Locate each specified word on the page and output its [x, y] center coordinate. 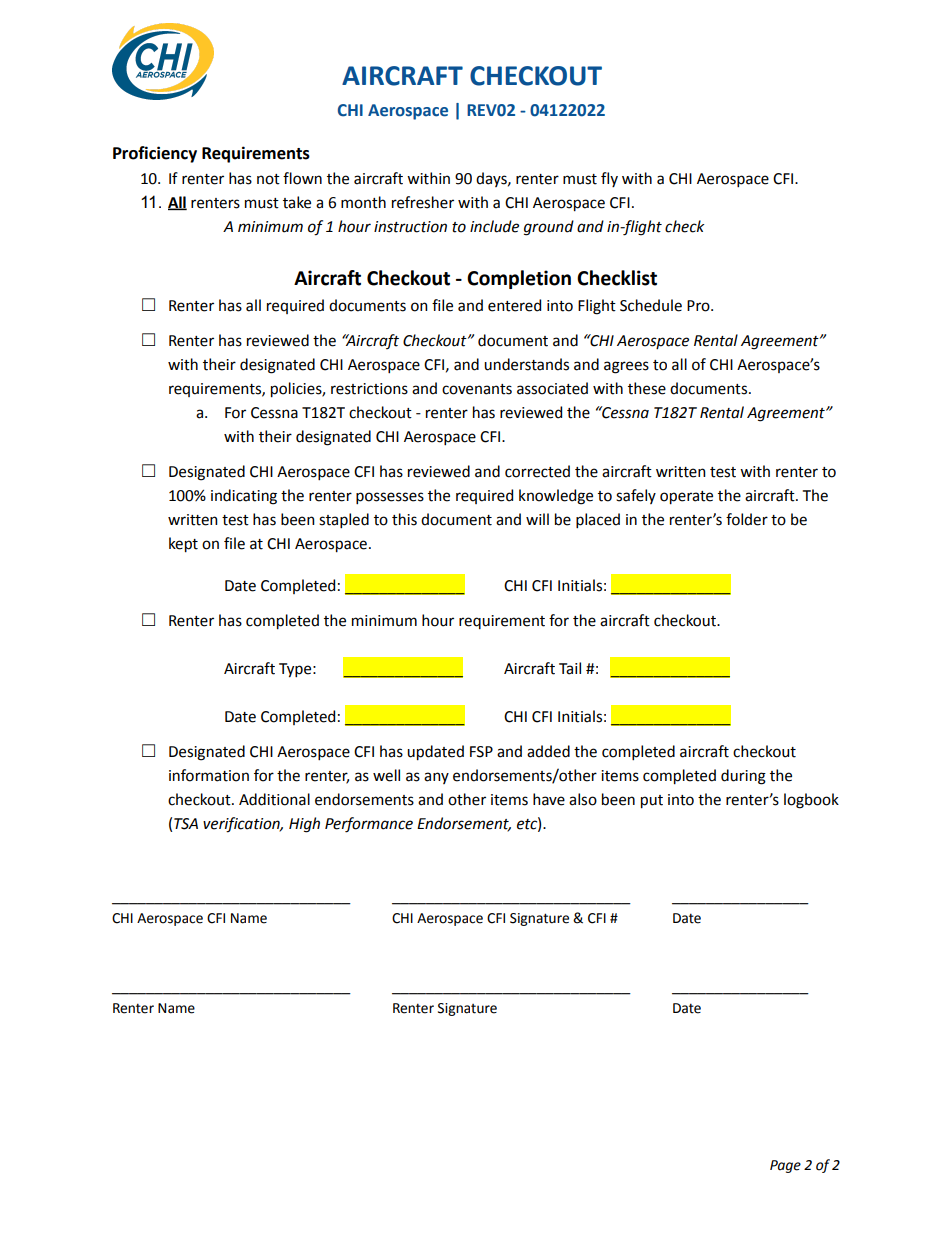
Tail [570, 668]
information [209, 775]
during [743, 777]
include [494, 226]
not [268, 179]
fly [609, 179]
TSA [186, 824]
